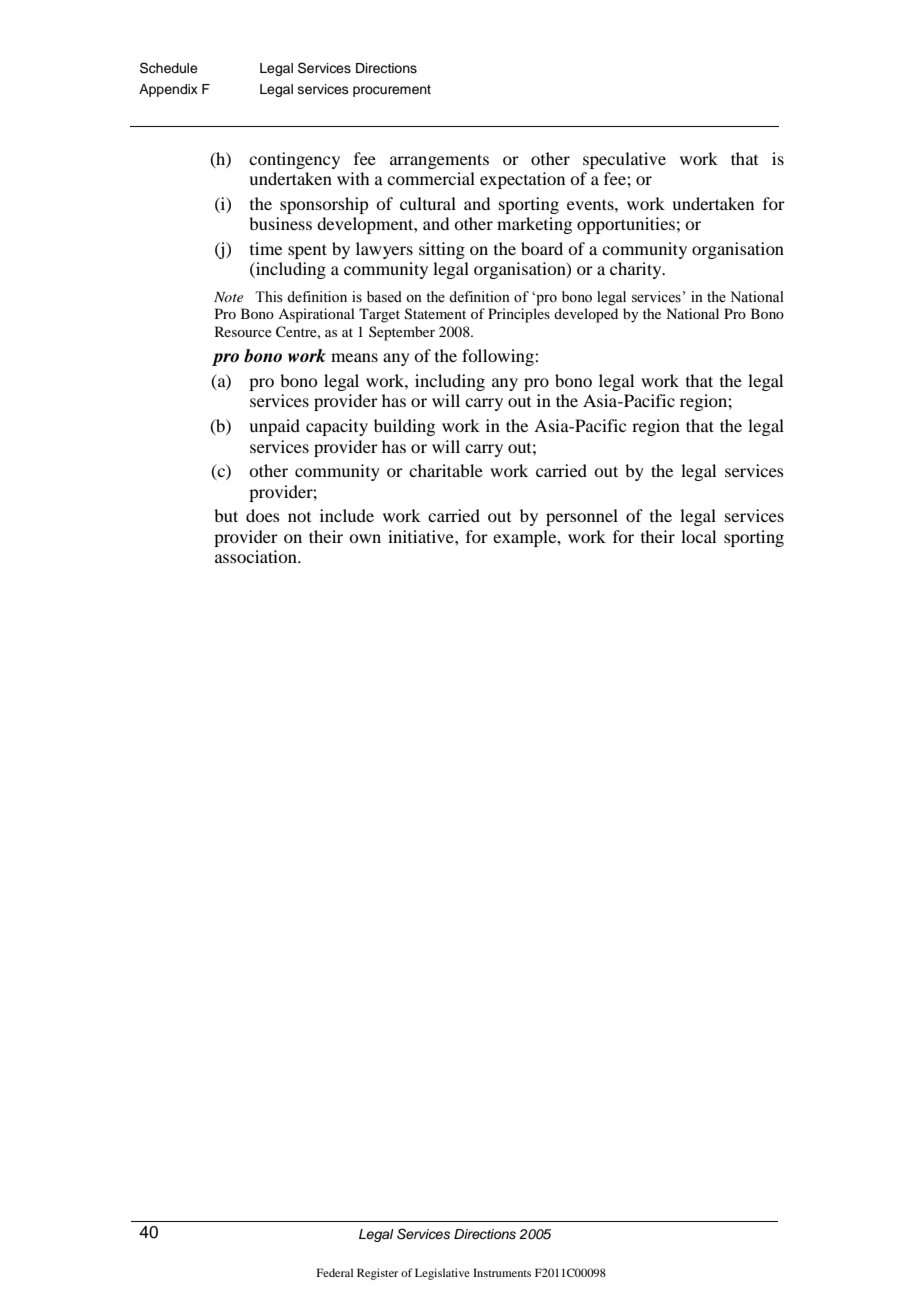 This screenshot has height=1308, width=924. What do you see at coordinates (698, 536) in the screenshot?
I see `local` at bounding box center [698, 536].
